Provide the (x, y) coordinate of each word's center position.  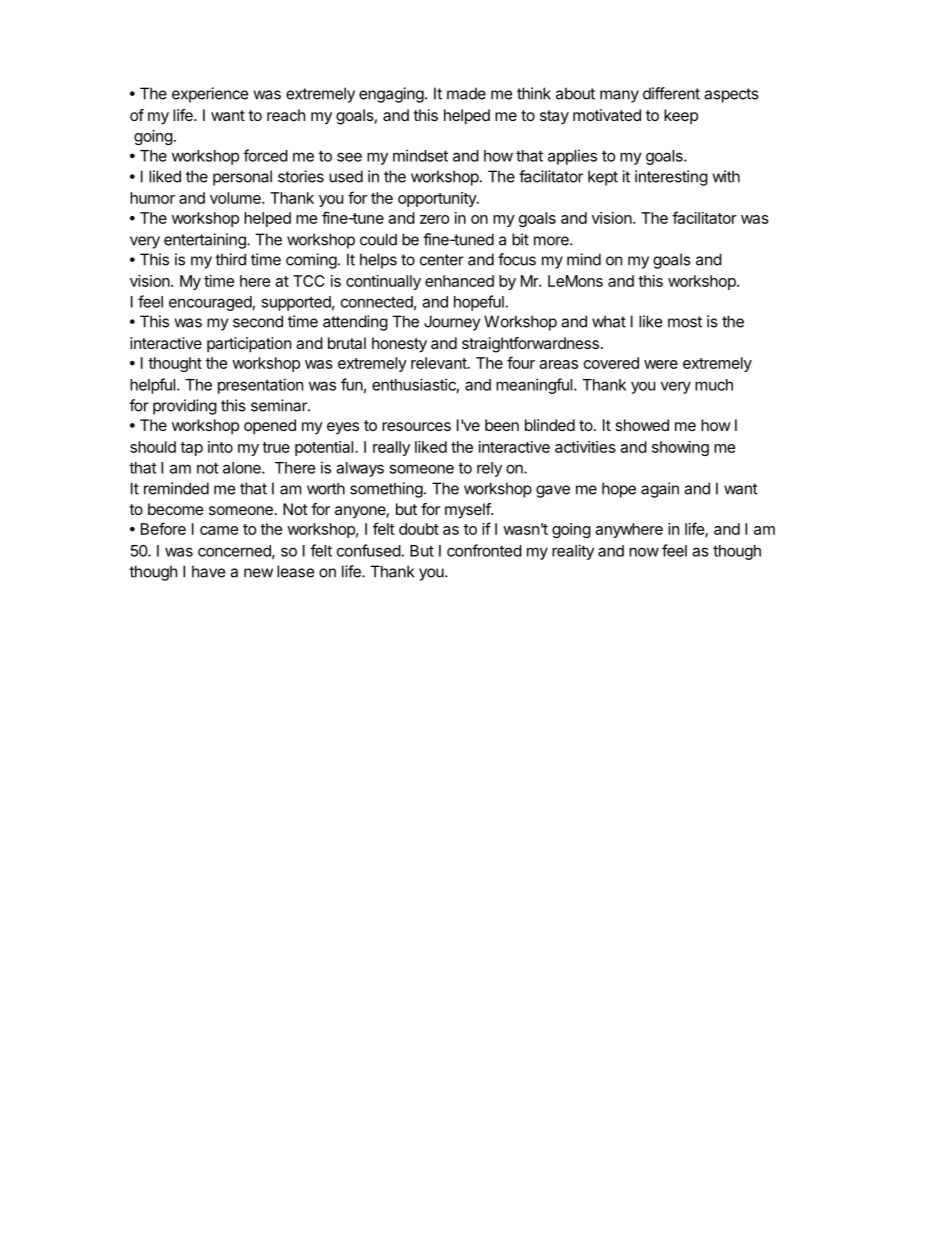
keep (681, 117)
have (208, 571)
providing (185, 407)
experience (210, 95)
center (442, 260)
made (466, 93)
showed (642, 425)
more (552, 241)
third (230, 259)
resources (416, 426)
